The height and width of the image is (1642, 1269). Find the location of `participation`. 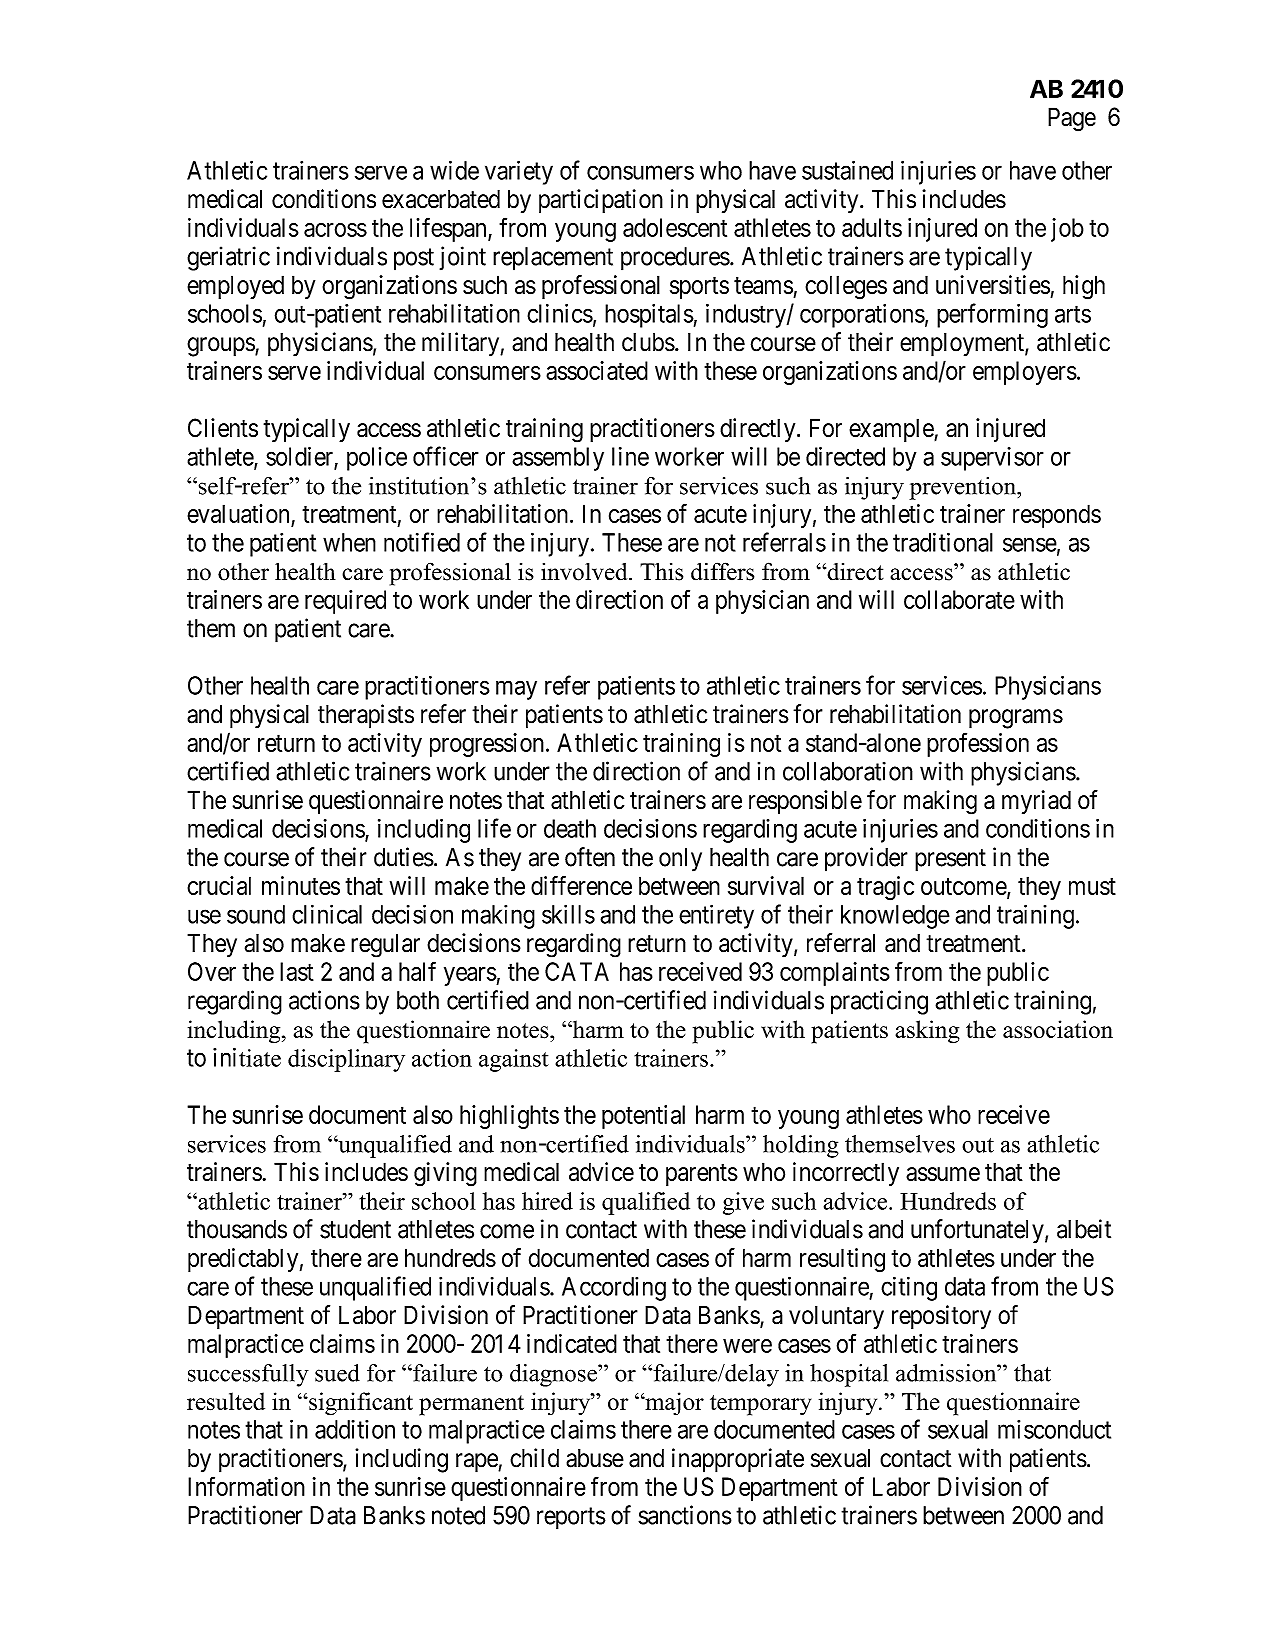

participation is located at coordinates (601, 201).
